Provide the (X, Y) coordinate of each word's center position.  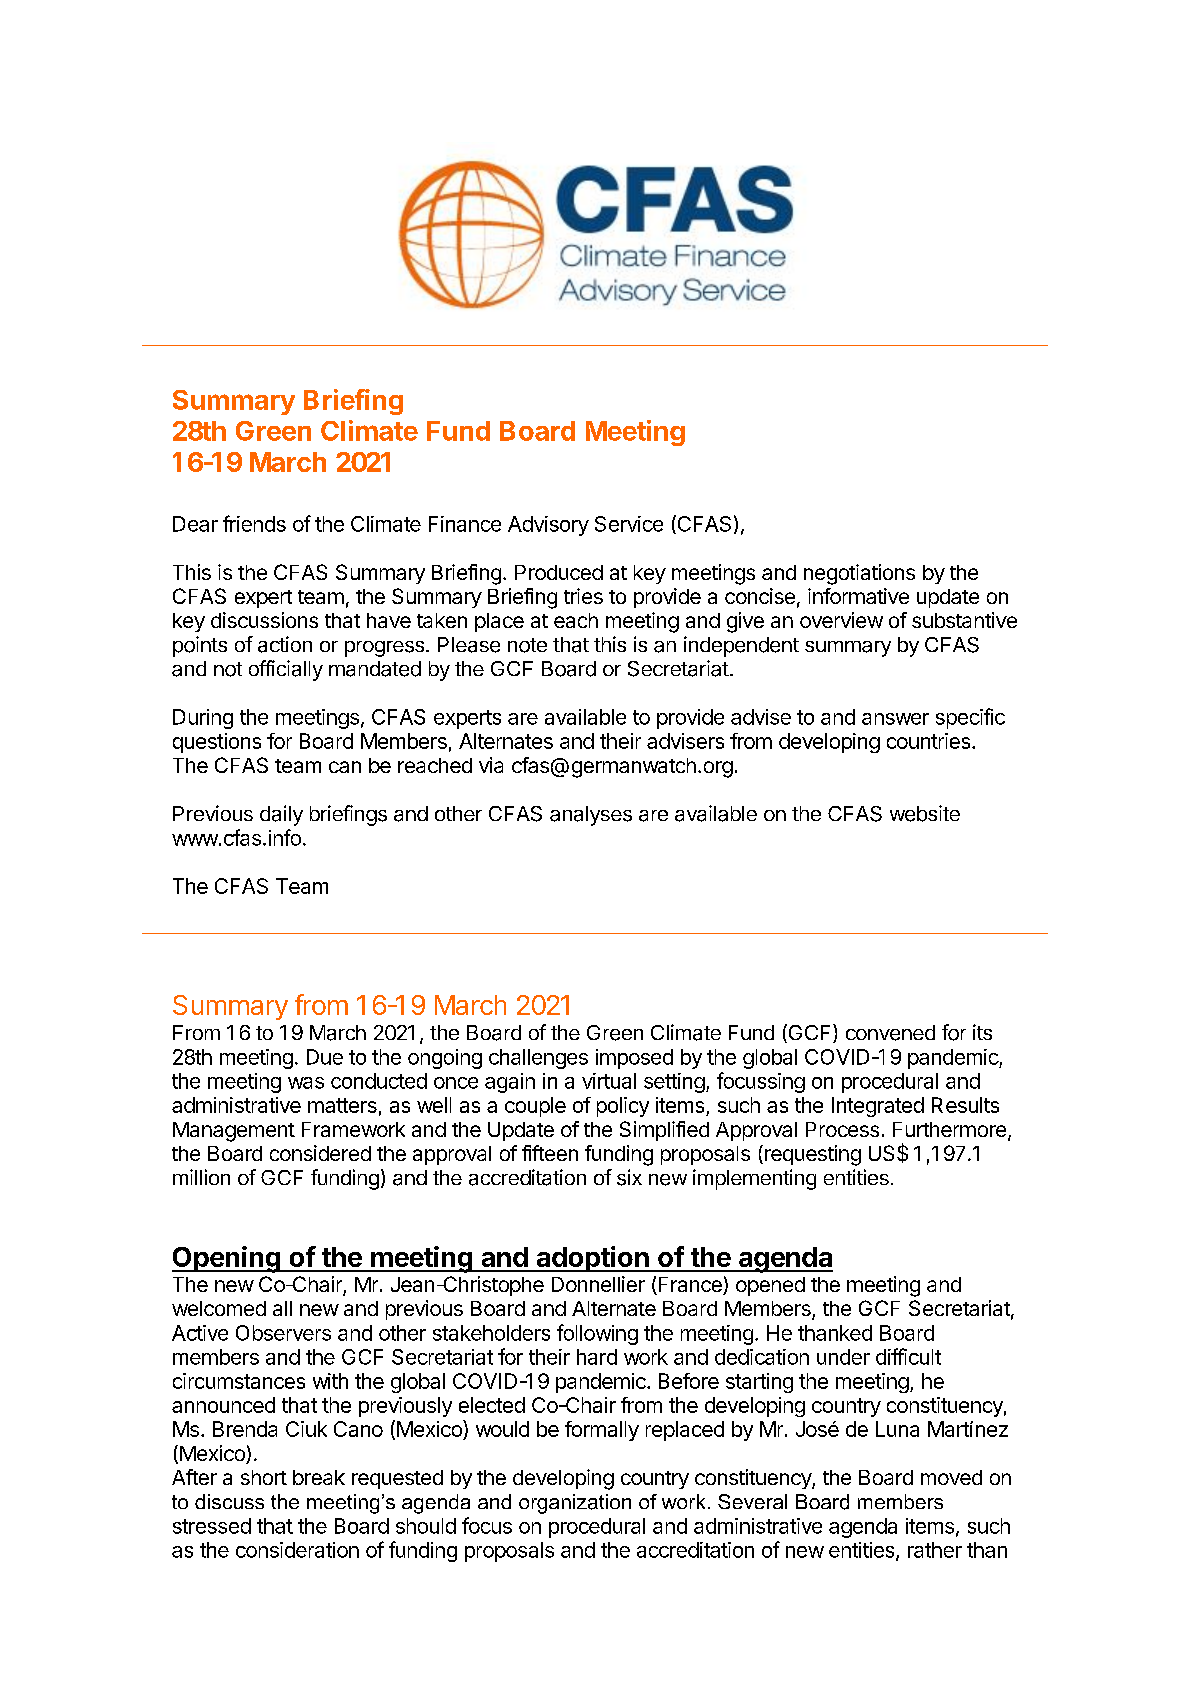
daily (281, 815)
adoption (592, 1259)
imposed (634, 1059)
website (925, 813)
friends (254, 523)
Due (325, 1057)
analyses (591, 816)
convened (890, 1033)
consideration (297, 1550)
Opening (227, 1259)
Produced (559, 572)
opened (770, 1286)
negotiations (859, 574)
